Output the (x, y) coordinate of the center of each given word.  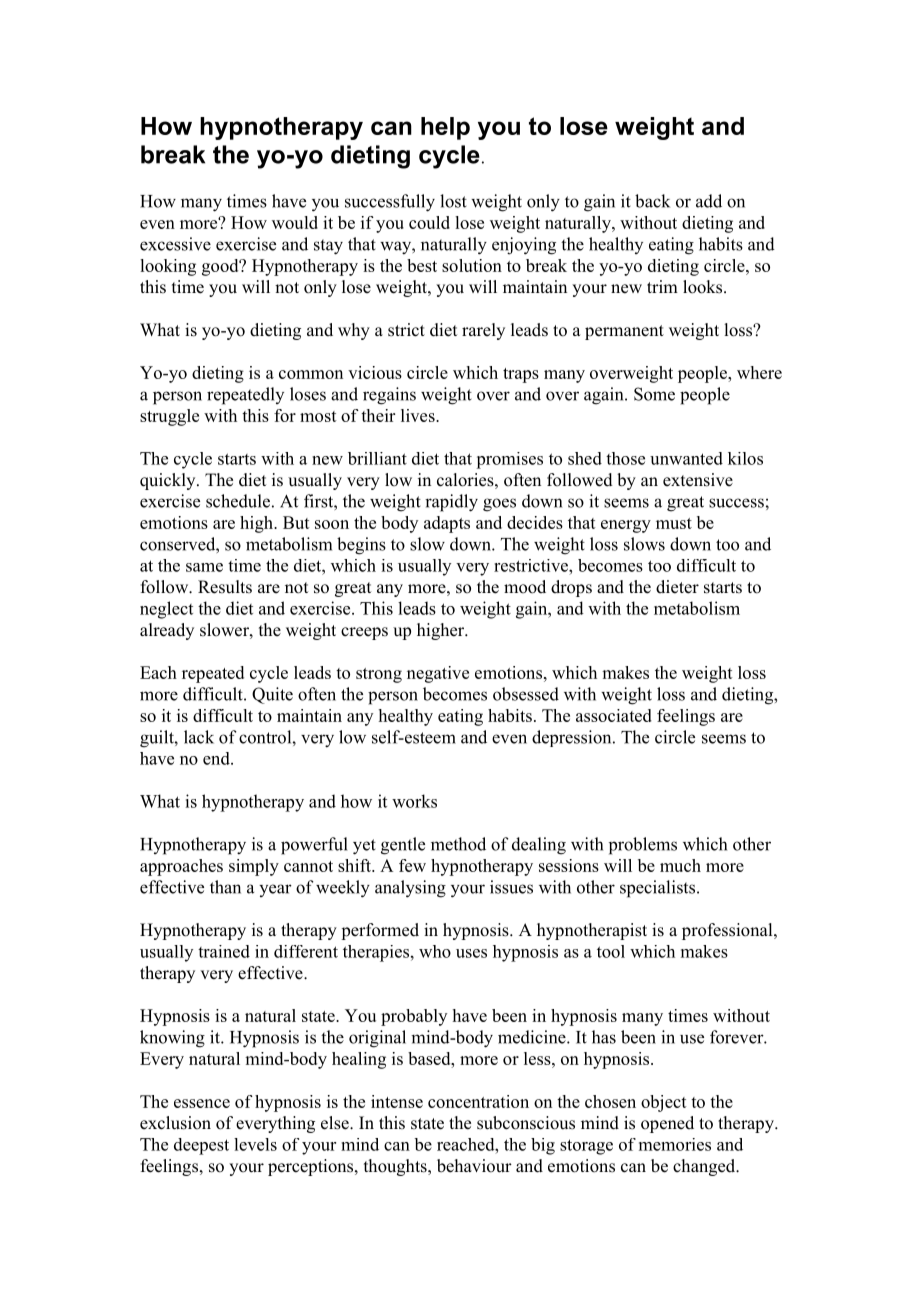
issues (511, 887)
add (709, 201)
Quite (272, 695)
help (445, 128)
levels (255, 1144)
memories (675, 1144)
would (295, 222)
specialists (659, 889)
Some (654, 394)
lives (419, 415)
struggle (169, 417)
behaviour (474, 1166)
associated (614, 715)
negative (438, 674)
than (225, 887)
